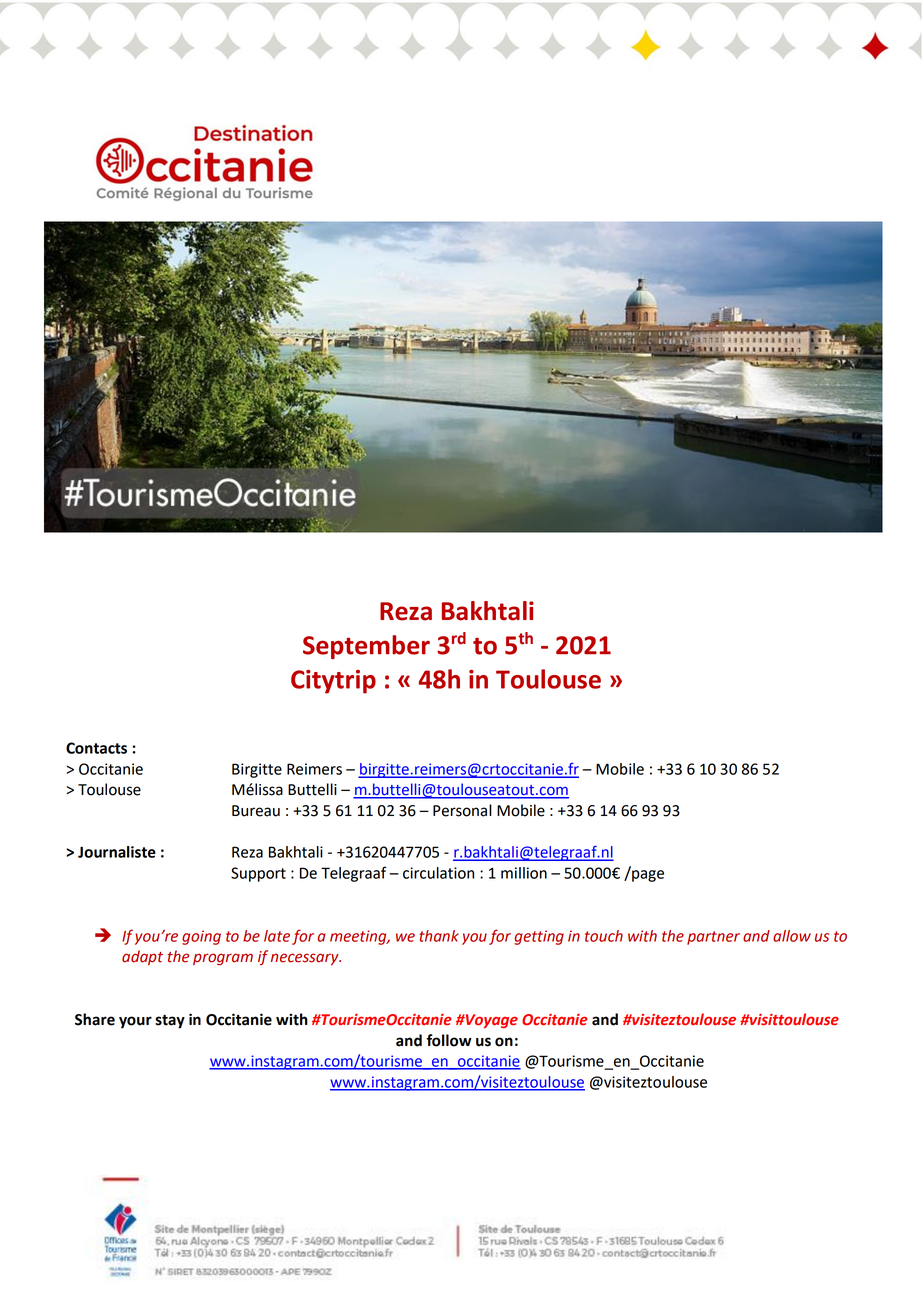 The width and height of the screenshot is (924, 1308). Describe the element at coordinates (439, 936) in the screenshot. I see `thank` at that location.
